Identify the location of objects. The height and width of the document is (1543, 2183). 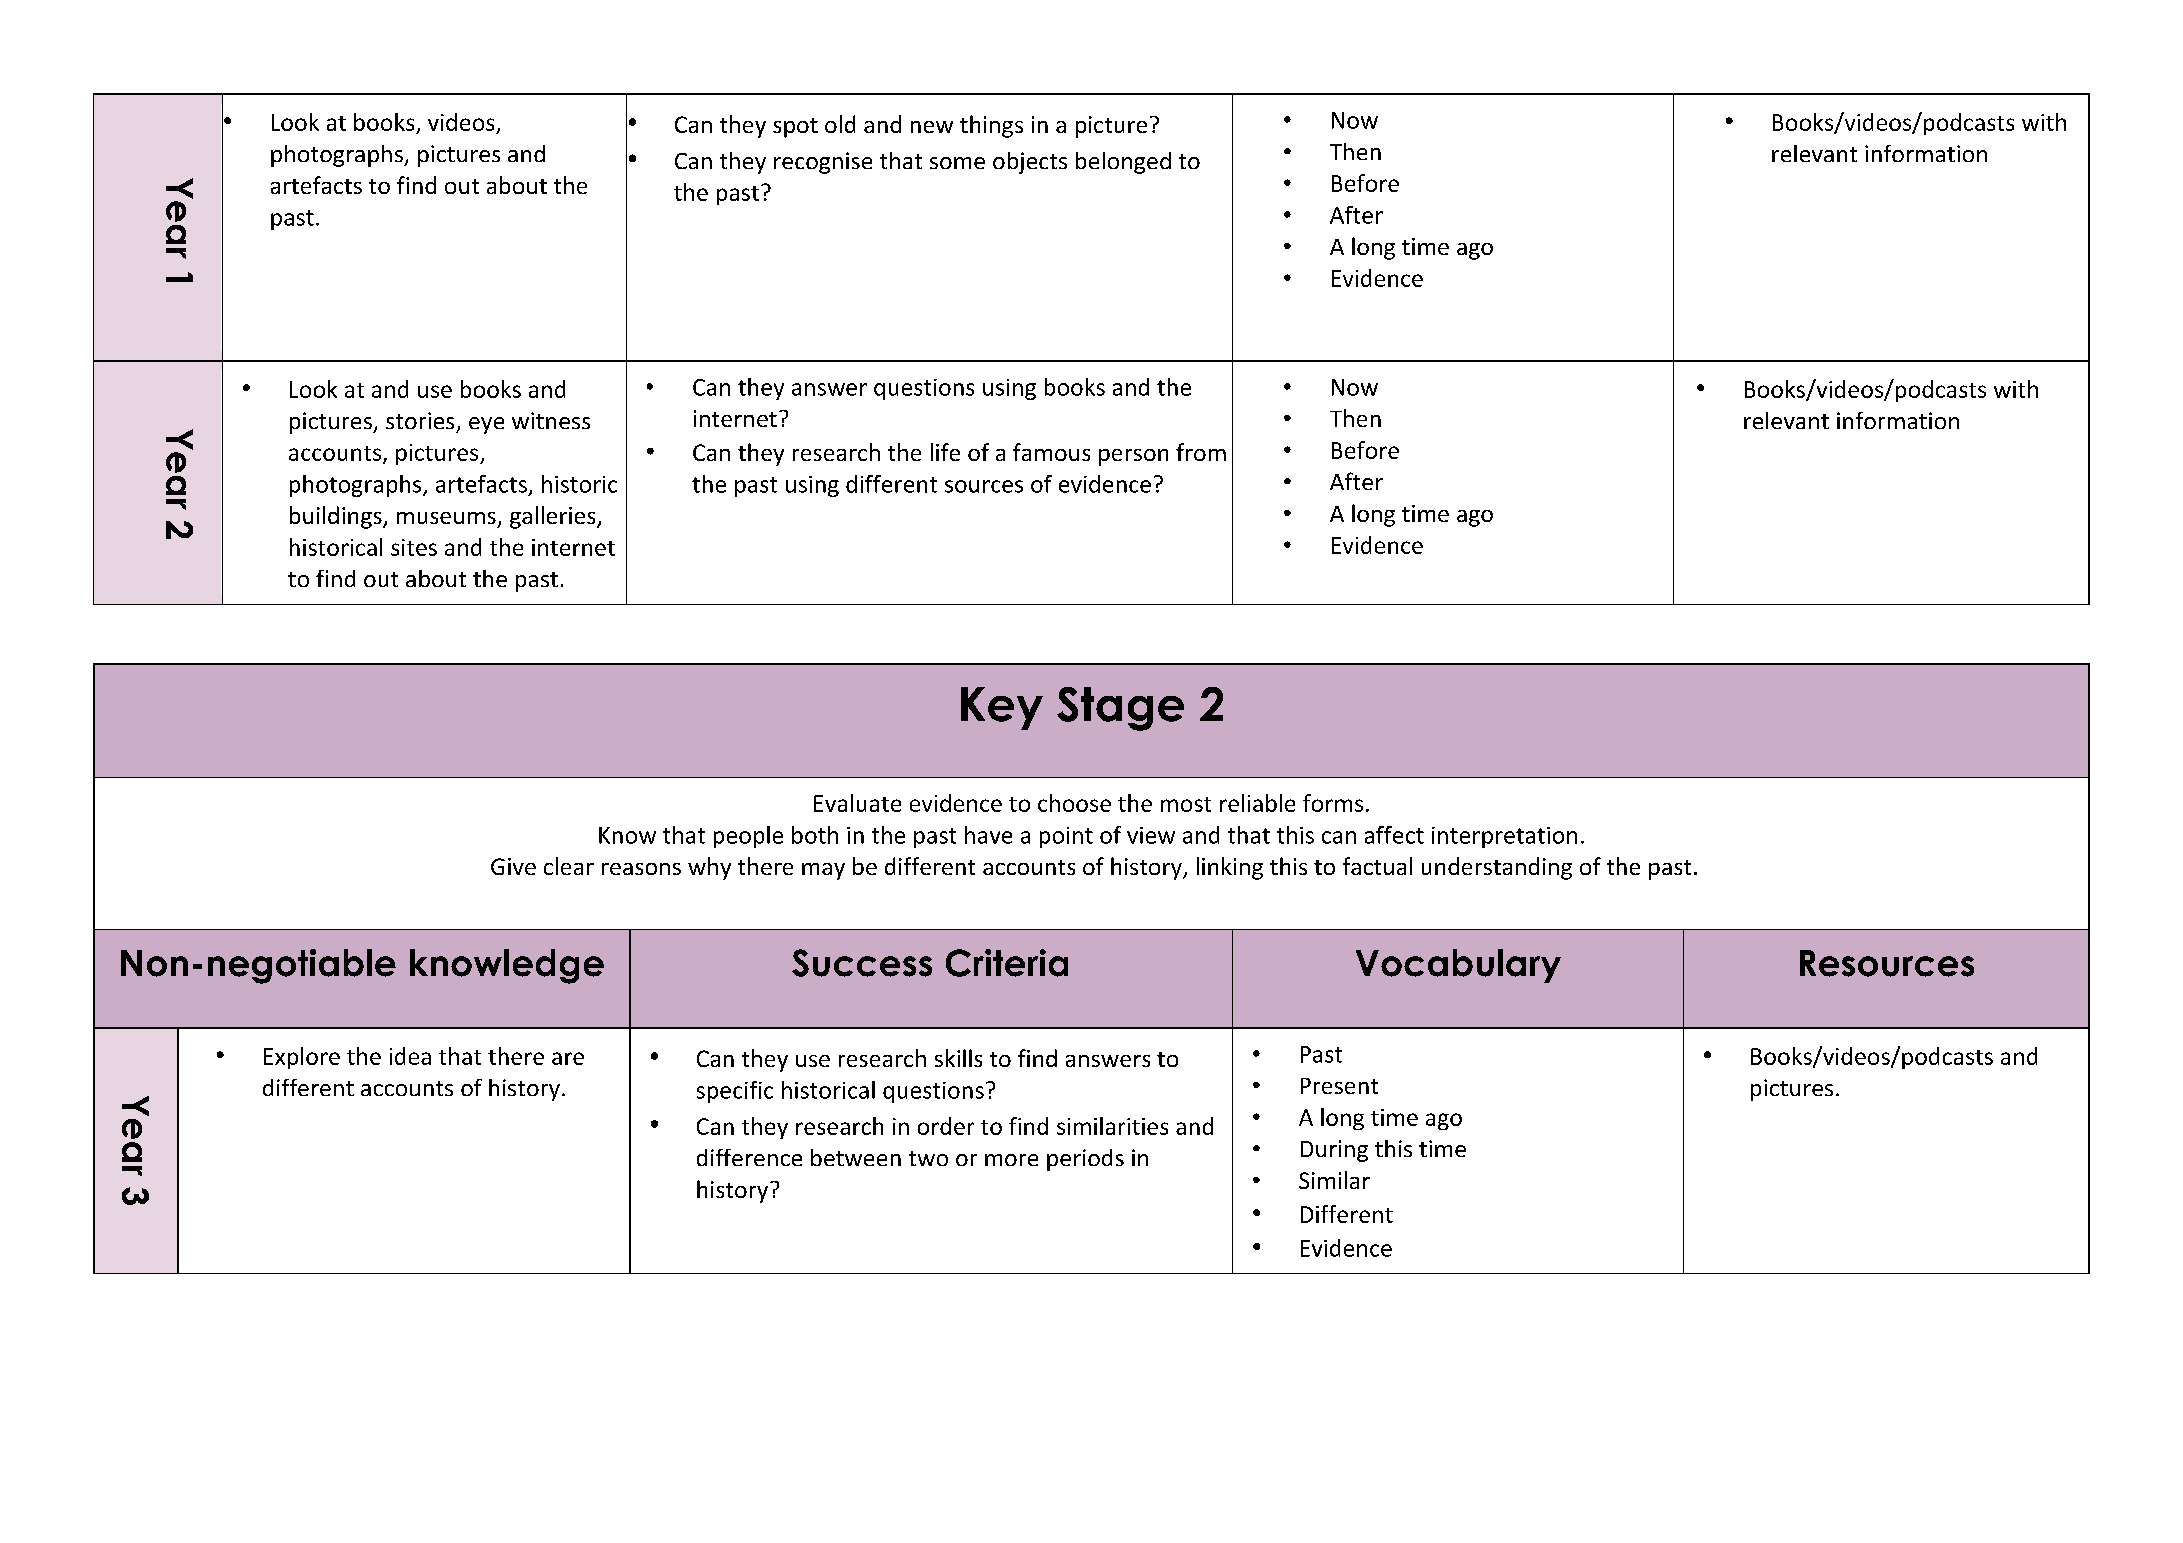
(1030, 163).
